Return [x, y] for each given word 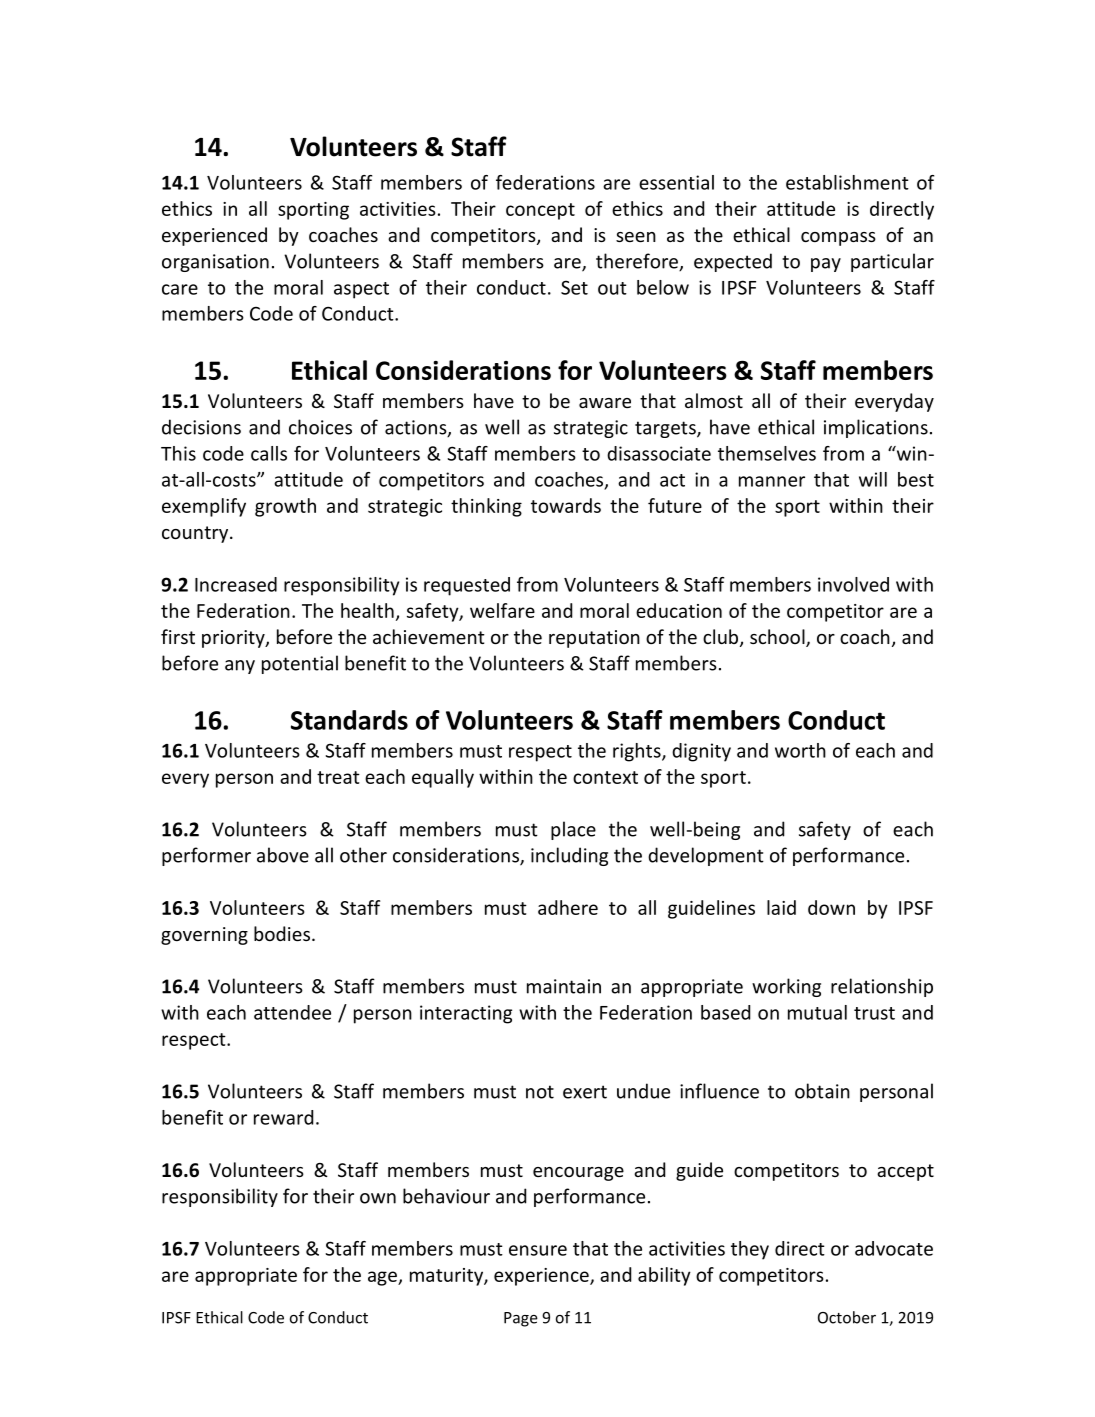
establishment [847, 182]
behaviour [446, 1196]
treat [338, 777]
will [873, 479]
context [605, 777]
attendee [292, 1012]
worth [800, 750]
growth [285, 507]
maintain [564, 986]
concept [540, 211]
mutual [817, 1012]
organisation [215, 263]
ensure [538, 1250]
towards [566, 505]
